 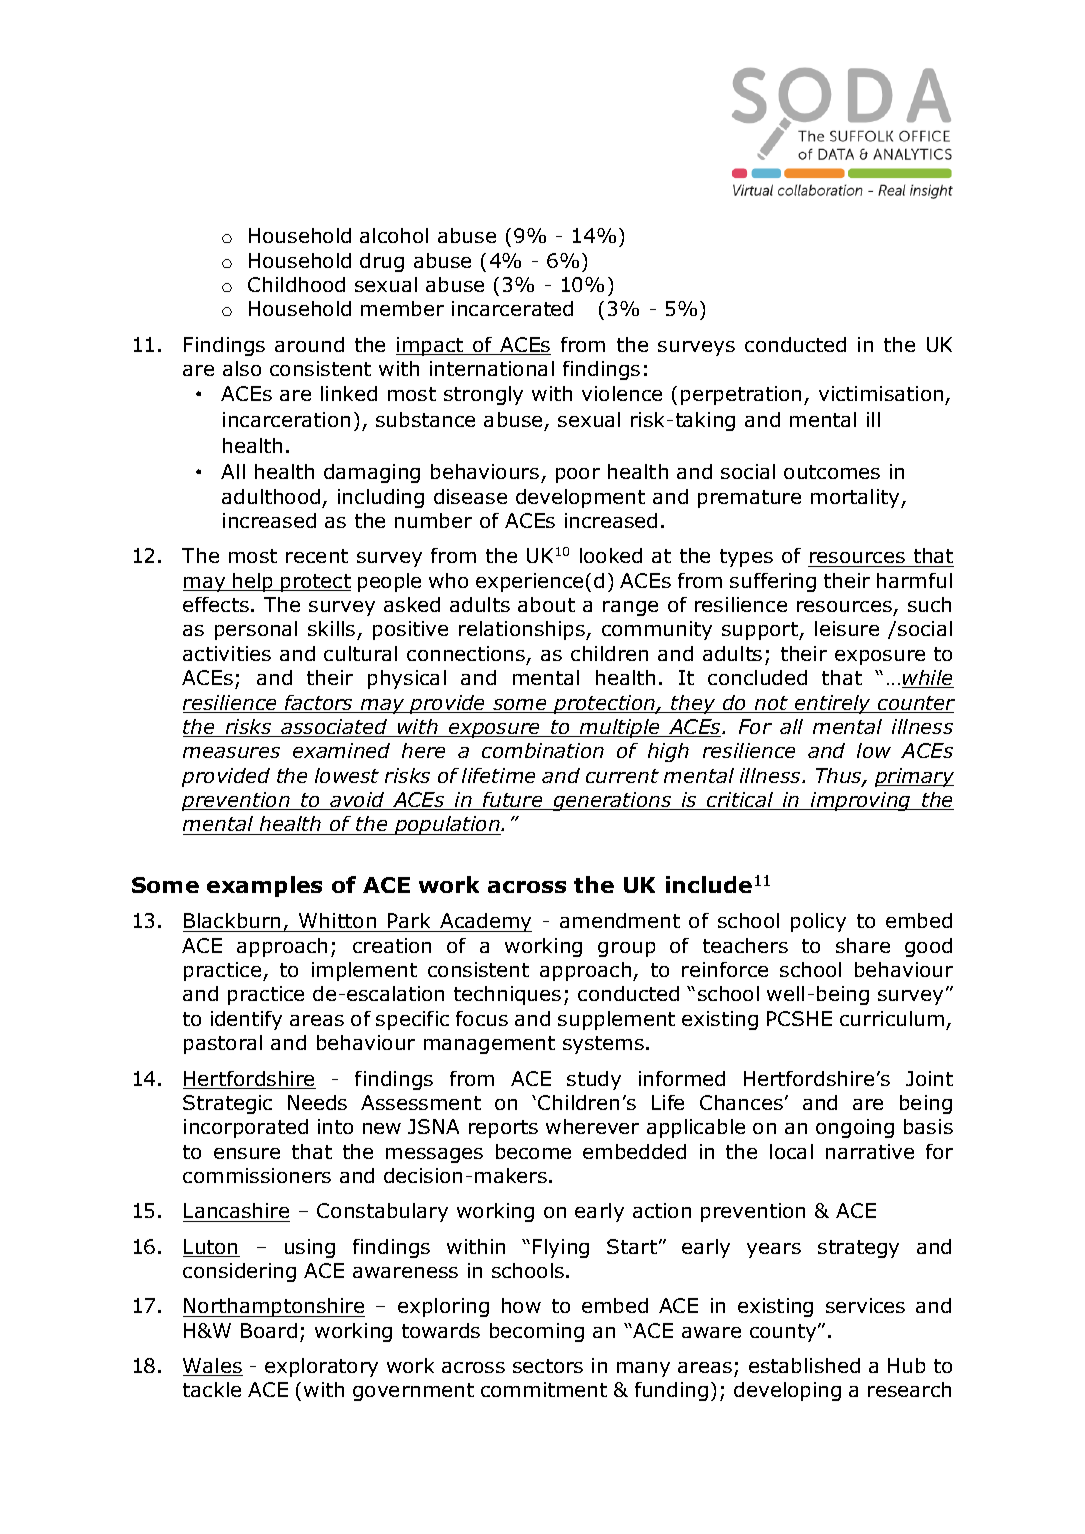 What do you see at coordinates (512, 308) in the screenshot?
I see `incarcerated` at bounding box center [512, 308].
